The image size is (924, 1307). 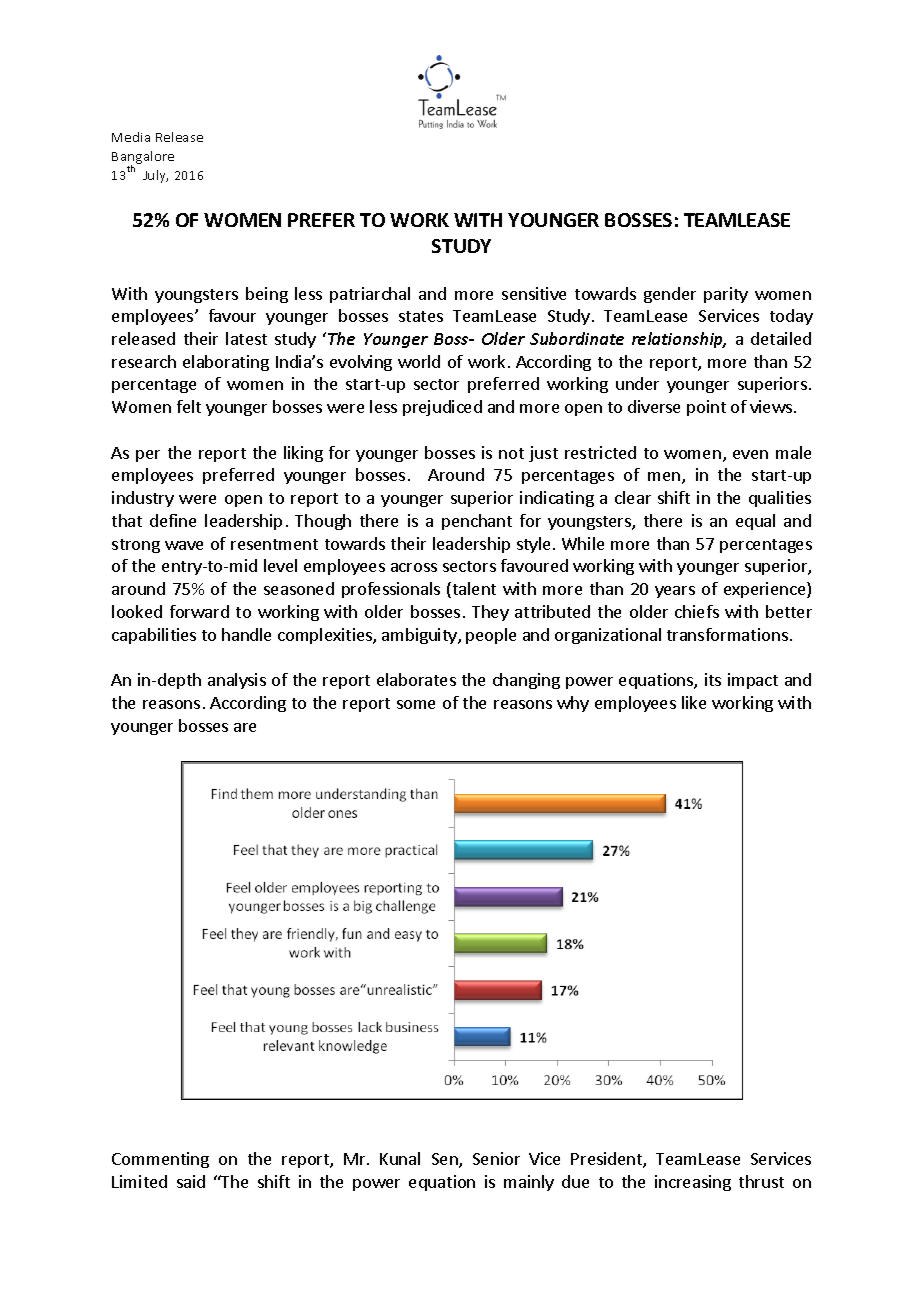 I want to click on its, so click(x=713, y=679).
